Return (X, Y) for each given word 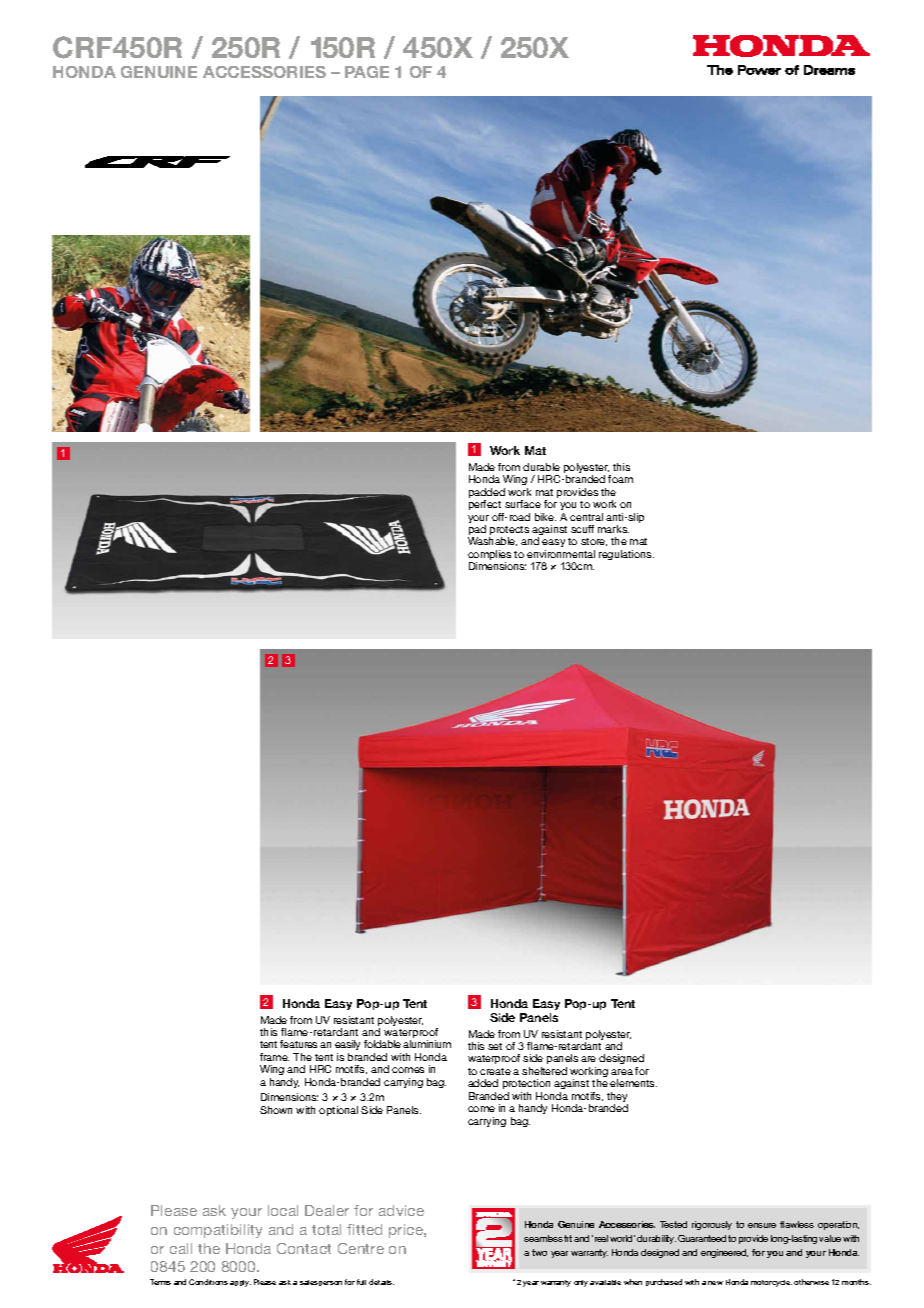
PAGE (367, 72)
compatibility (218, 1231)
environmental (561, 554)
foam (620, 479)
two (539, 1252)
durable (541, 467)
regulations (626, 555)
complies (489, 556)
